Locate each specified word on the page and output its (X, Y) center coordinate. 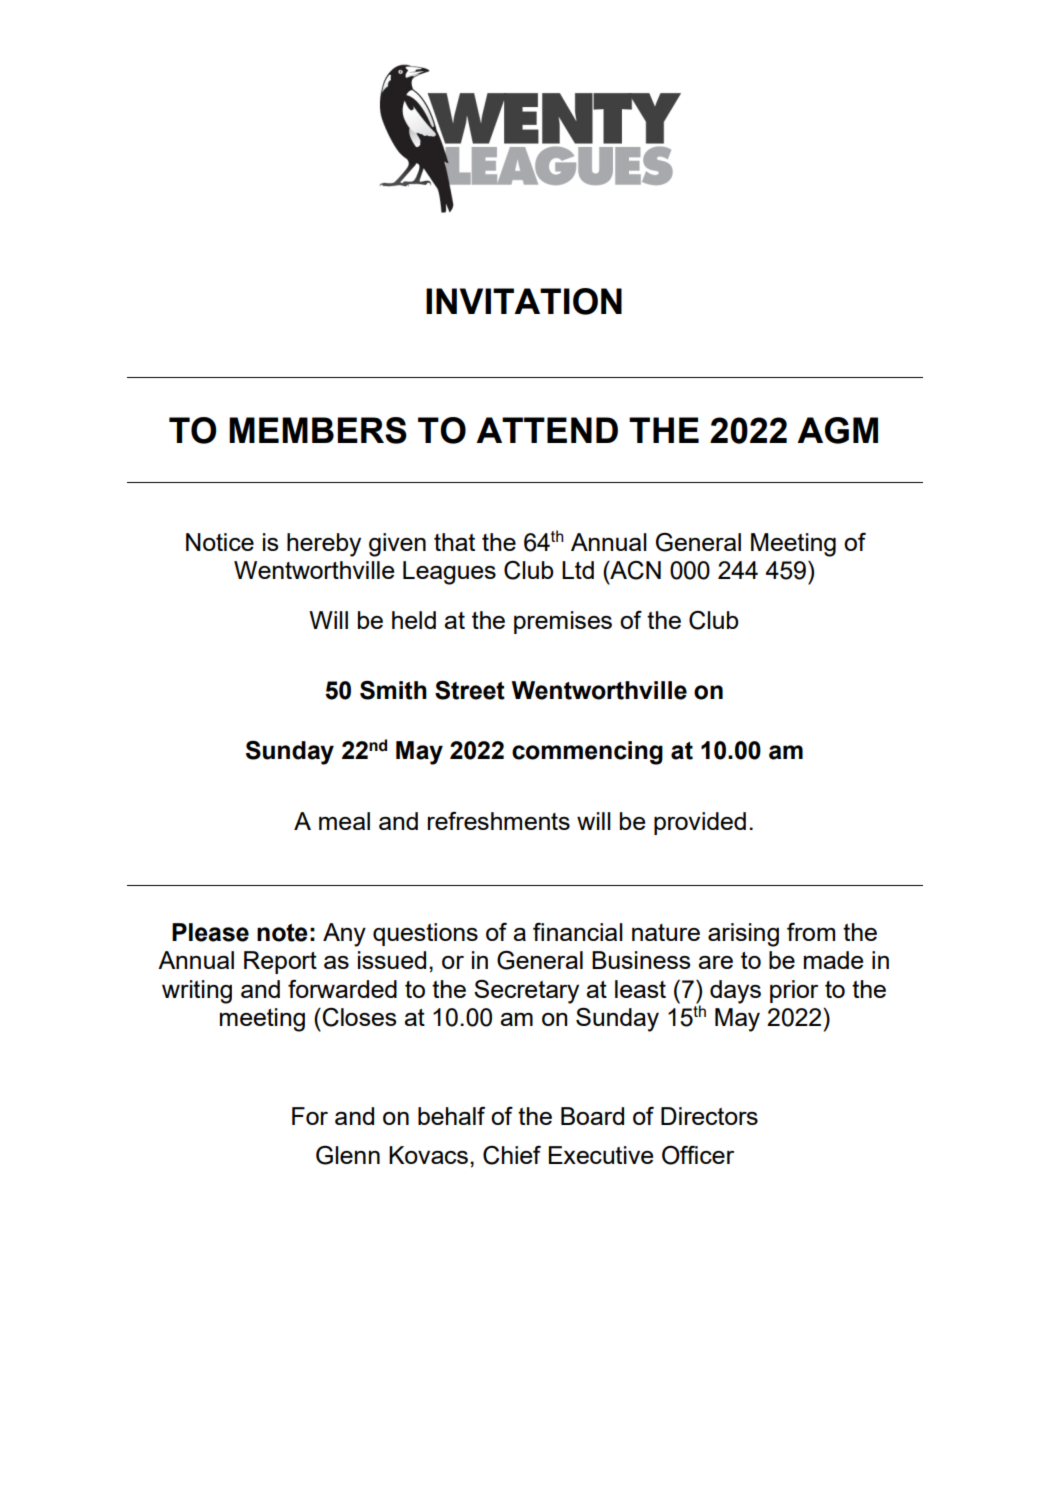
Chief (512, 1155)
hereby (324, 545)
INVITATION (524, 301)
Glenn (348, 1155)
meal (344, 821)
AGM (837, 430)
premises (563, 622)
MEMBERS (318, 430)
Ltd (578, 570)
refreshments (499, 821)
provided (700, 823)
